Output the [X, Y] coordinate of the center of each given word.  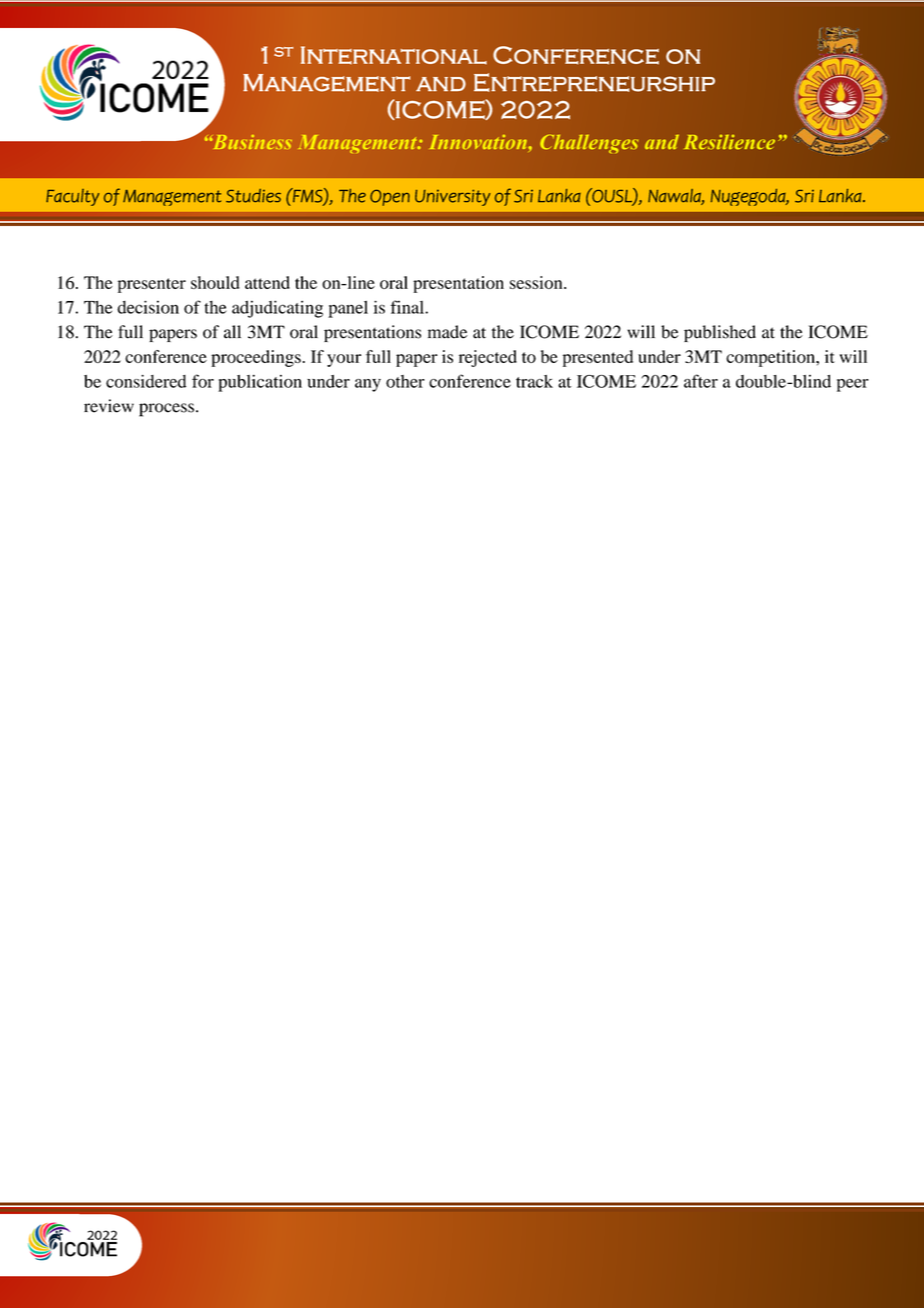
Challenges [589, 143]
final [408, 307]
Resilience [729, 142]
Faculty [72, 197]
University [452, 197]
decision [148, 307]
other [405, 381]
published [720, 333]
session [537, 282]
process [166, 410]
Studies [253, 196]
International [394, 55]
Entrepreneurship [594, 82]
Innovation [479, 142]
